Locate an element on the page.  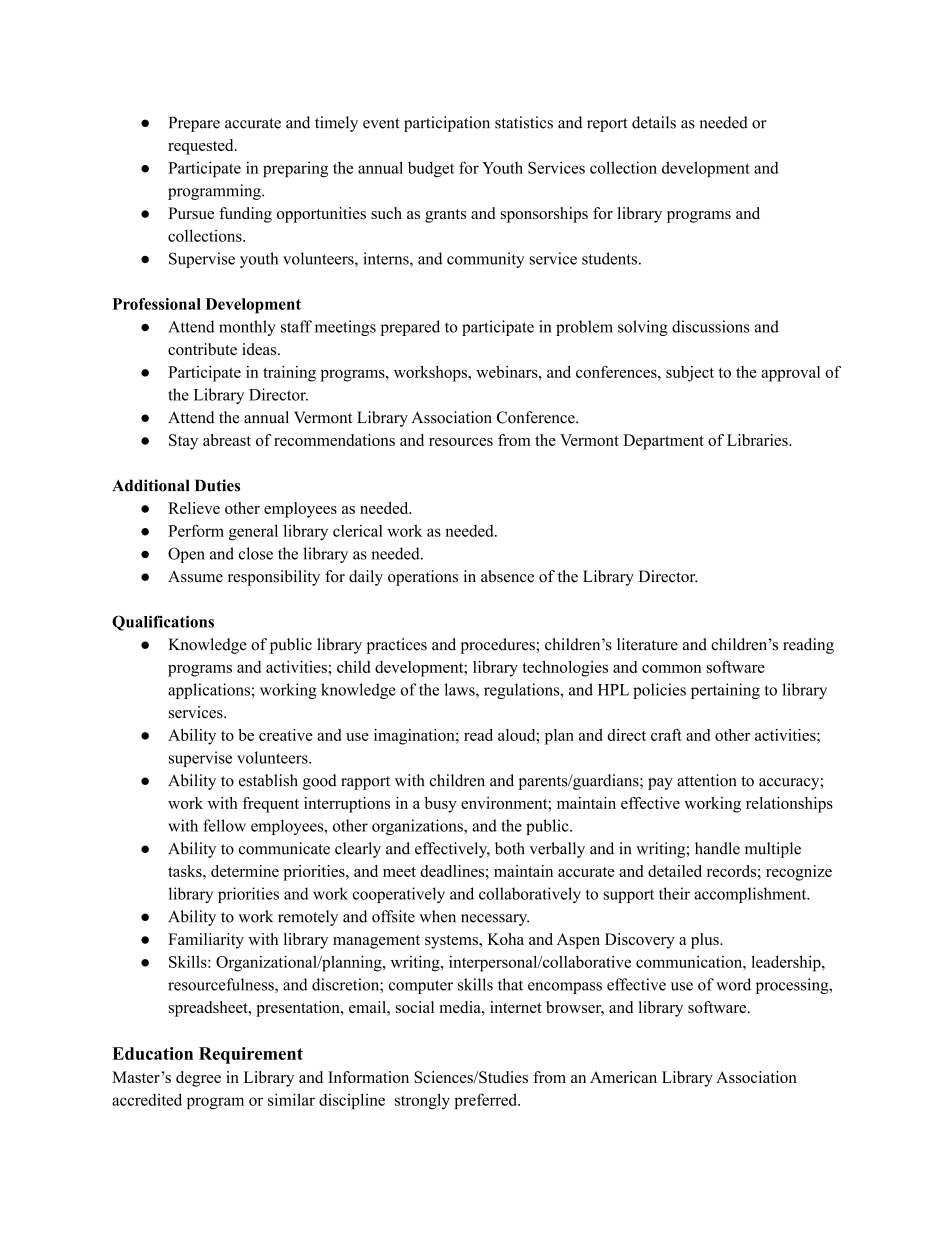
resources is located at coordinates (461, 442).
